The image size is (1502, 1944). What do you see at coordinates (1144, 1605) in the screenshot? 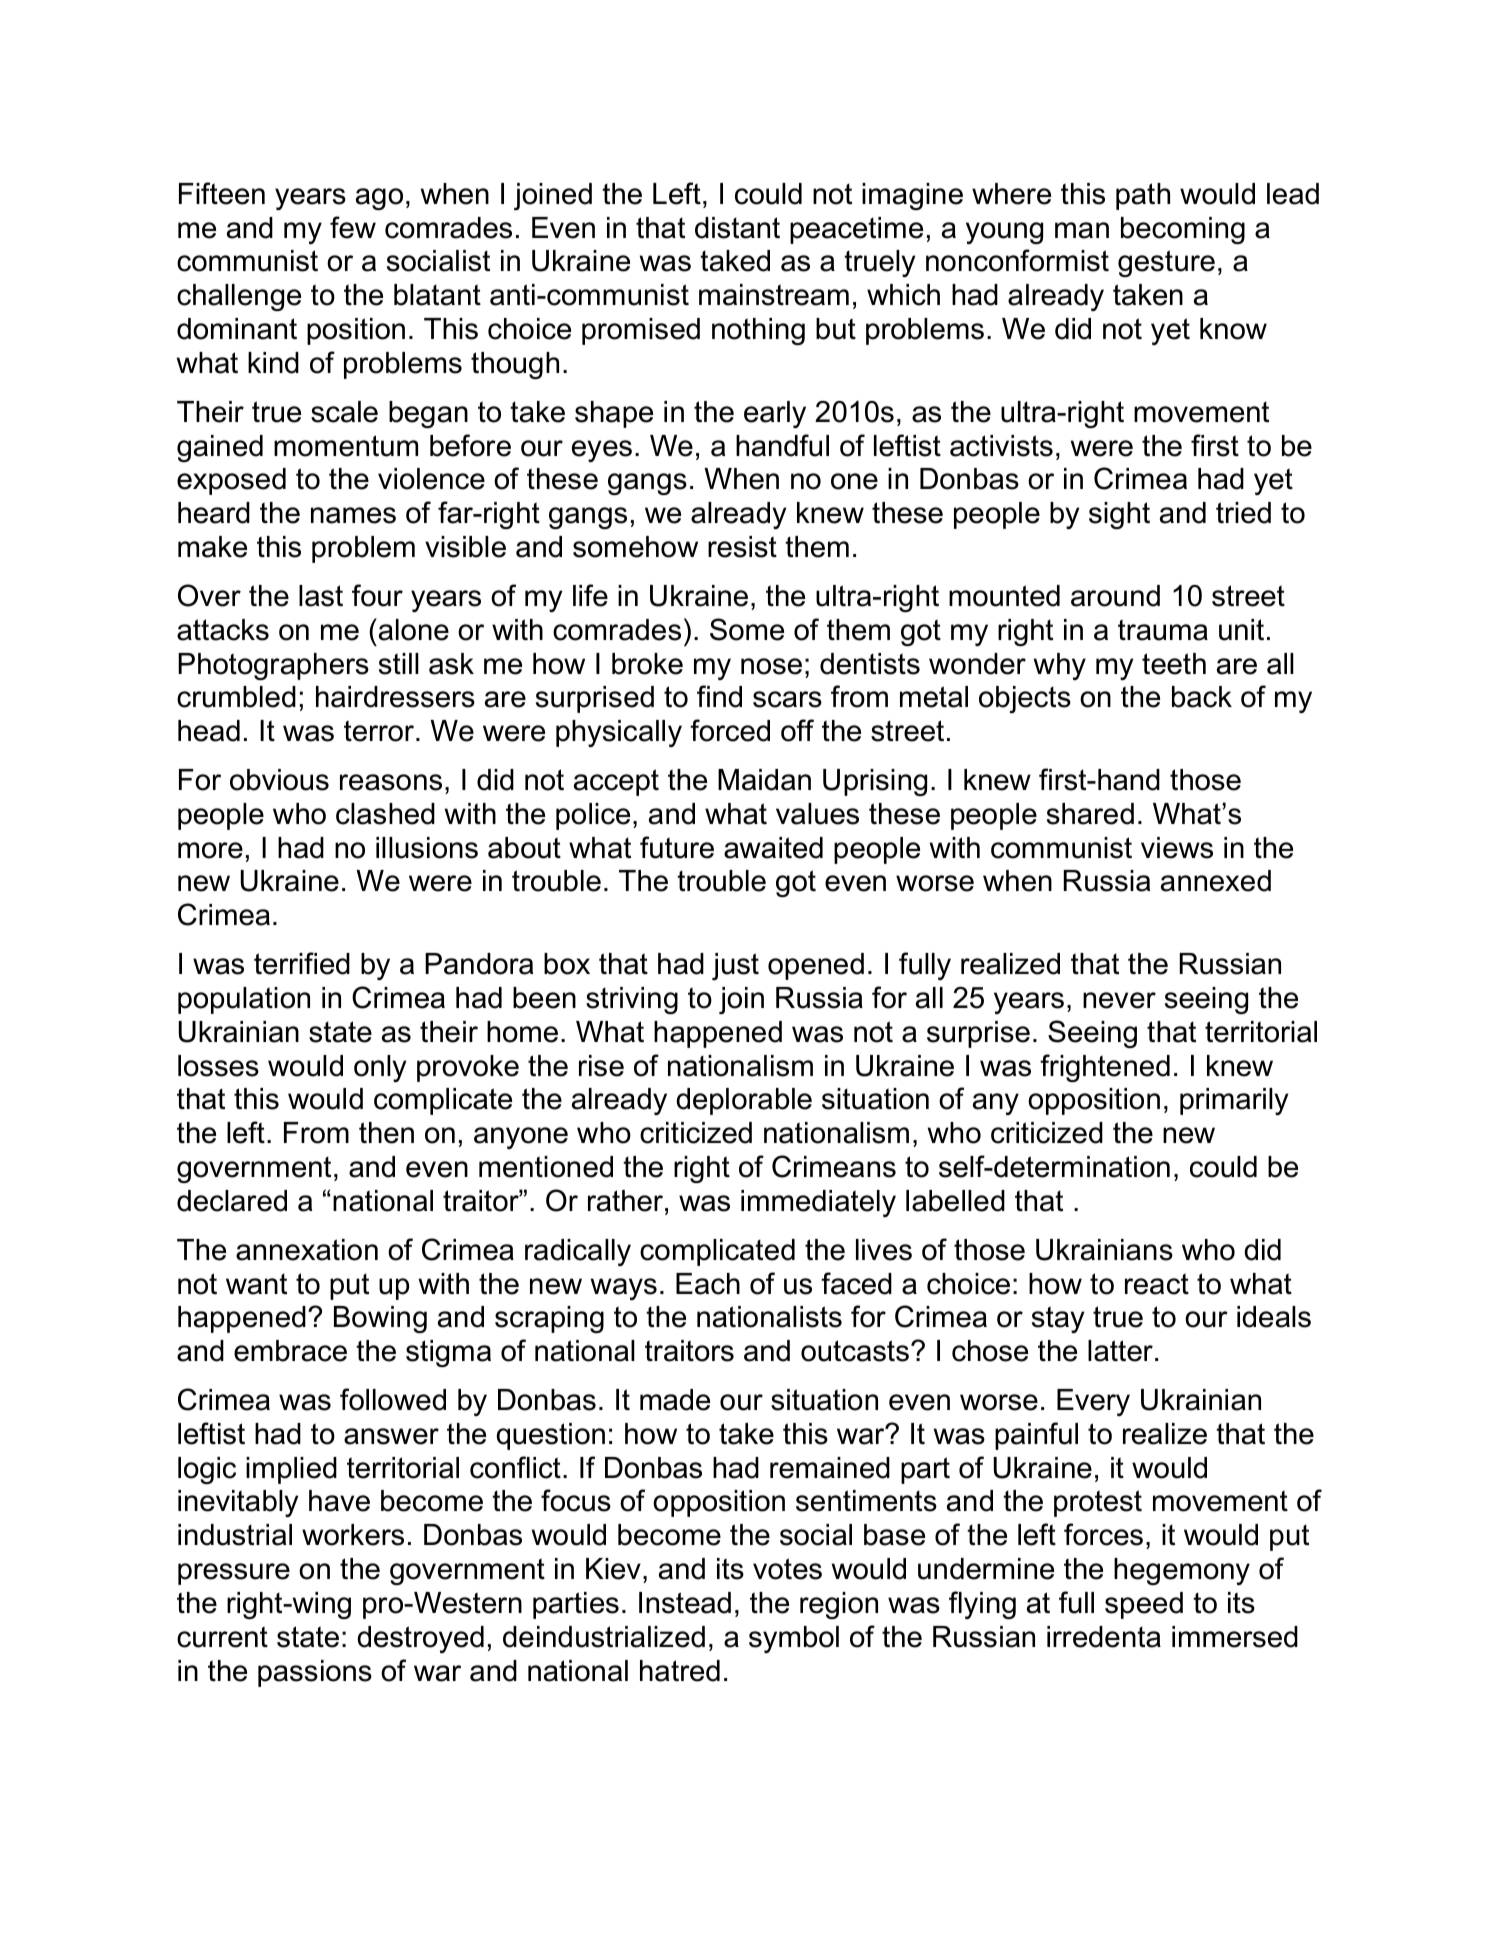
I see `speed` at bounding box center [1144, 1605].
